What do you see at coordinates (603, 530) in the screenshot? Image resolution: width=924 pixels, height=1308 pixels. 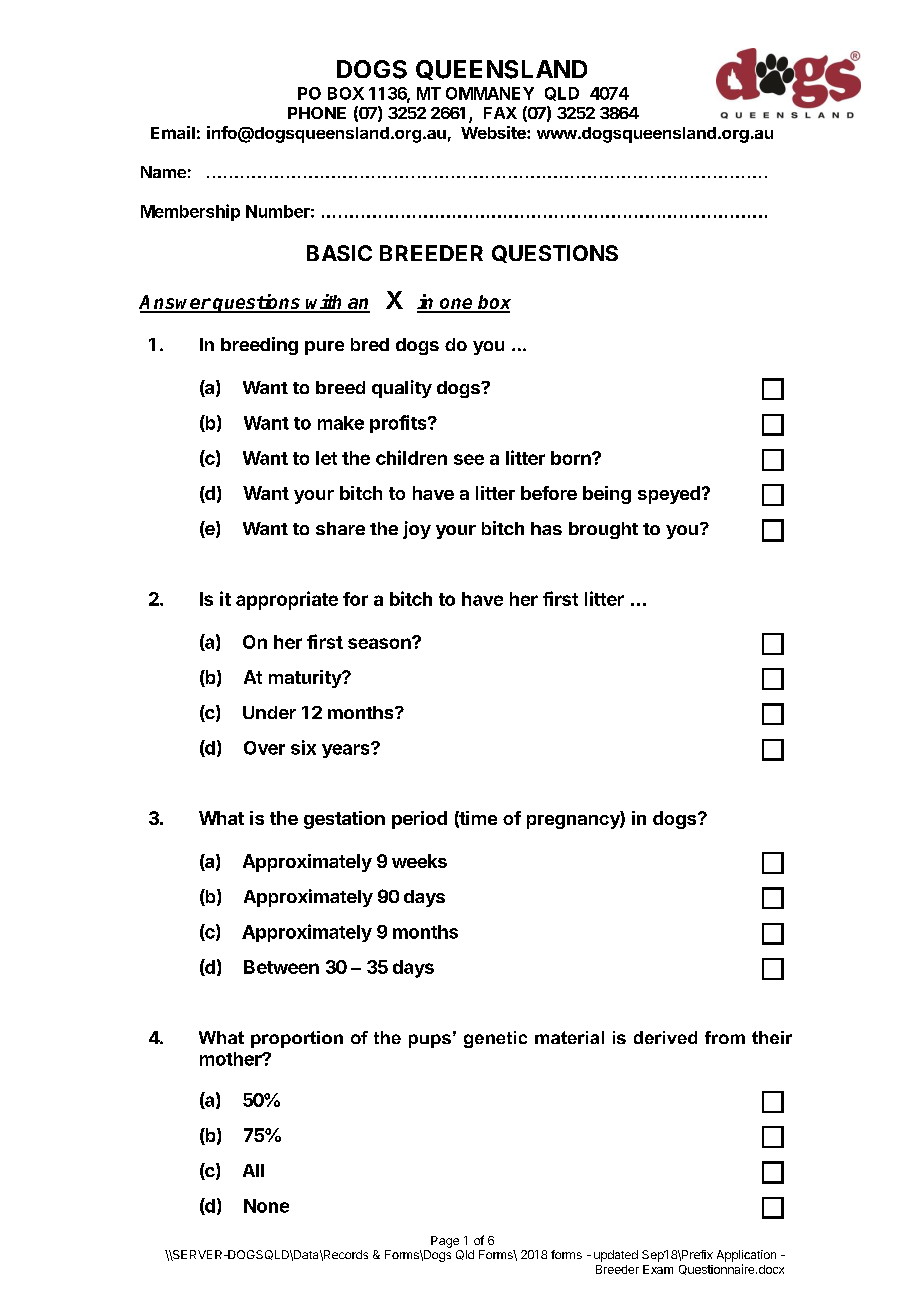 I see `brought` at bounding box center [603, 530].
